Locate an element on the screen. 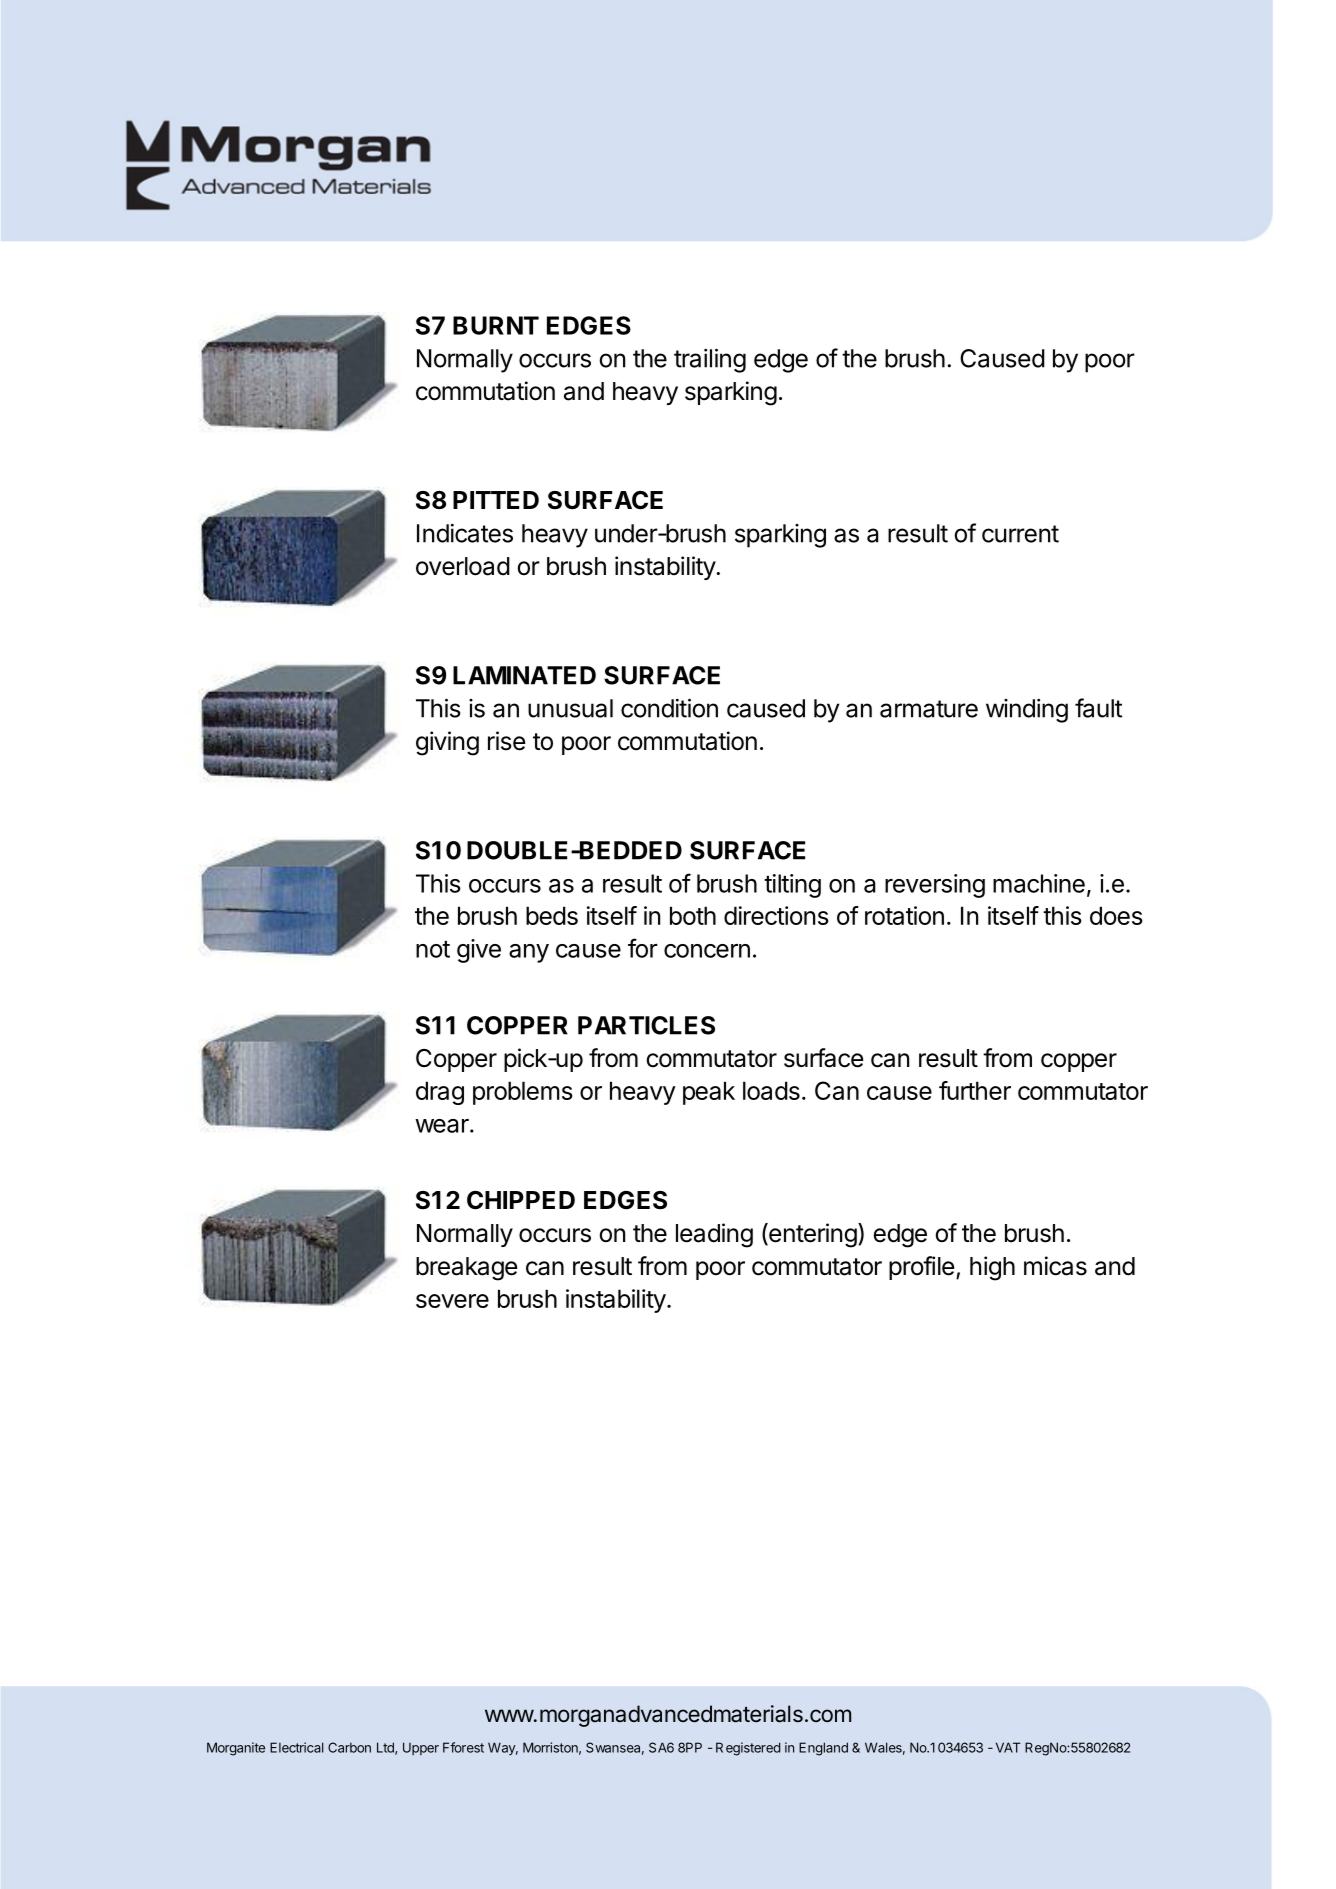 This screenshot has width=1336, height=1889. trailing is located at coordinates (710, 360).
